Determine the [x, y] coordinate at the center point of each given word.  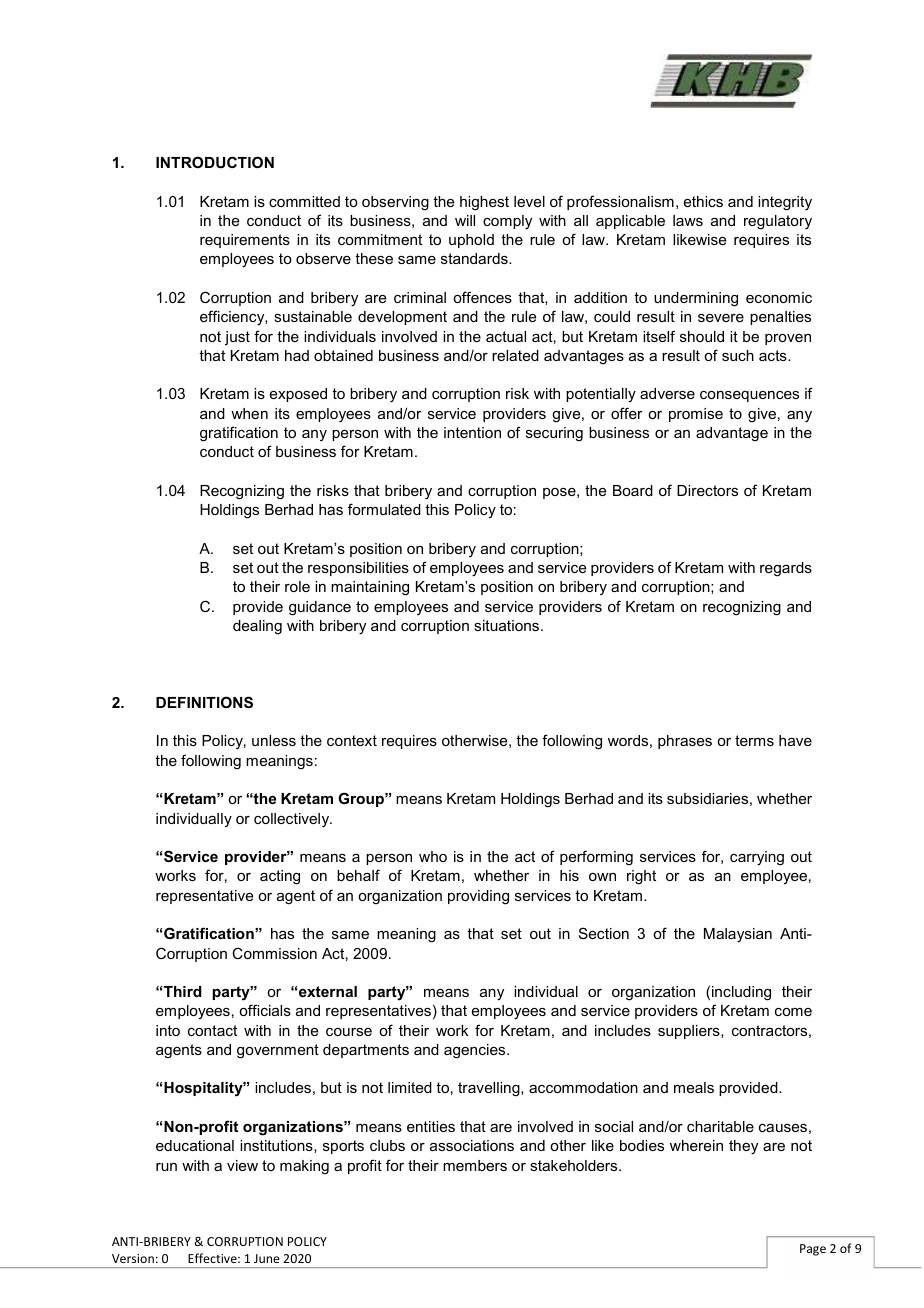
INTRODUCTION [215, 162]
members [475, 1165]
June [267, 1258]
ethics [703, 201]
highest [484, 203]
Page [813, 1250]
